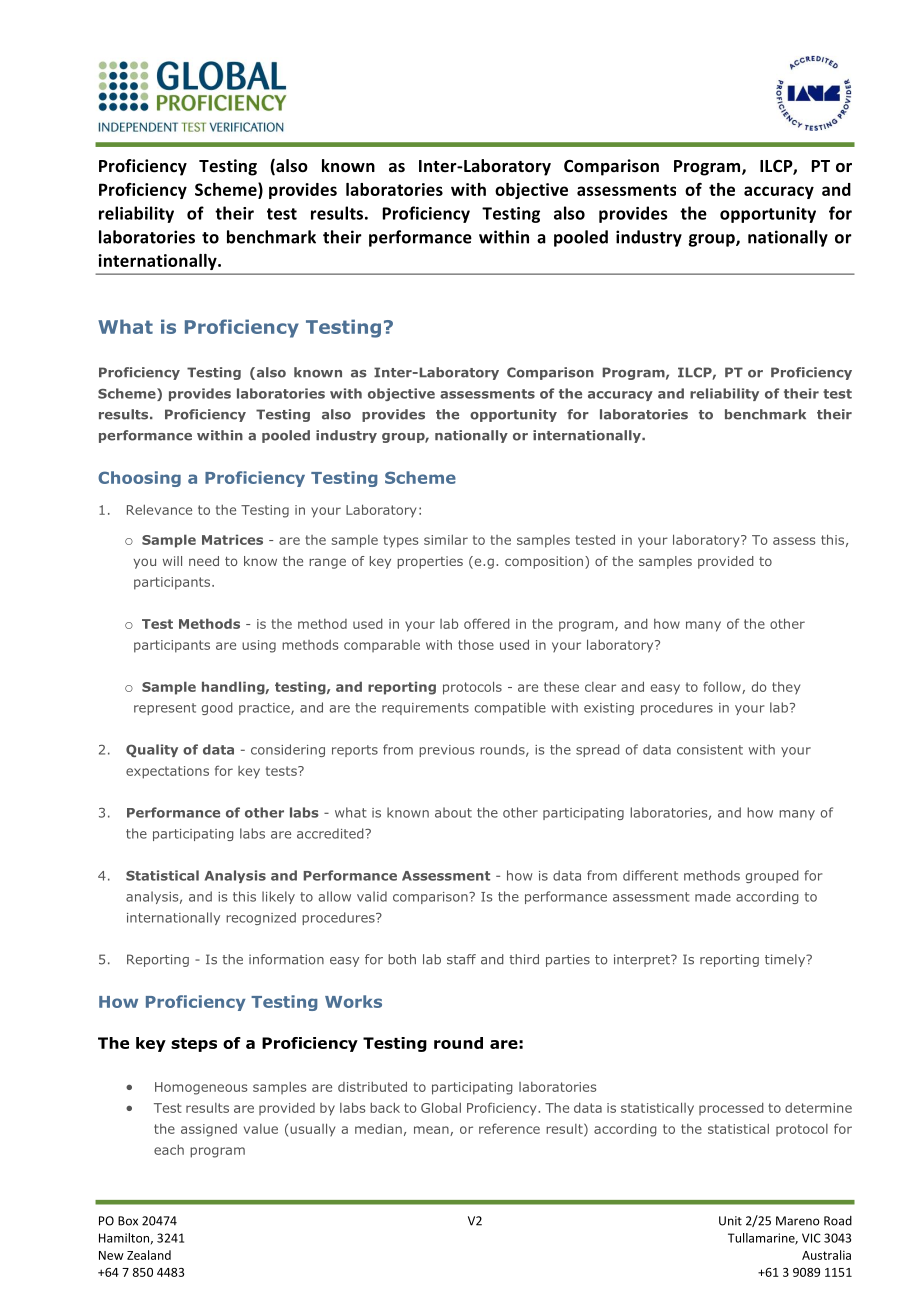 Image resolution: width=924 pixels, height=1308 pixels. Describe the element at coordinates (159, 509) in the page. I see `Relevance` at that location.
